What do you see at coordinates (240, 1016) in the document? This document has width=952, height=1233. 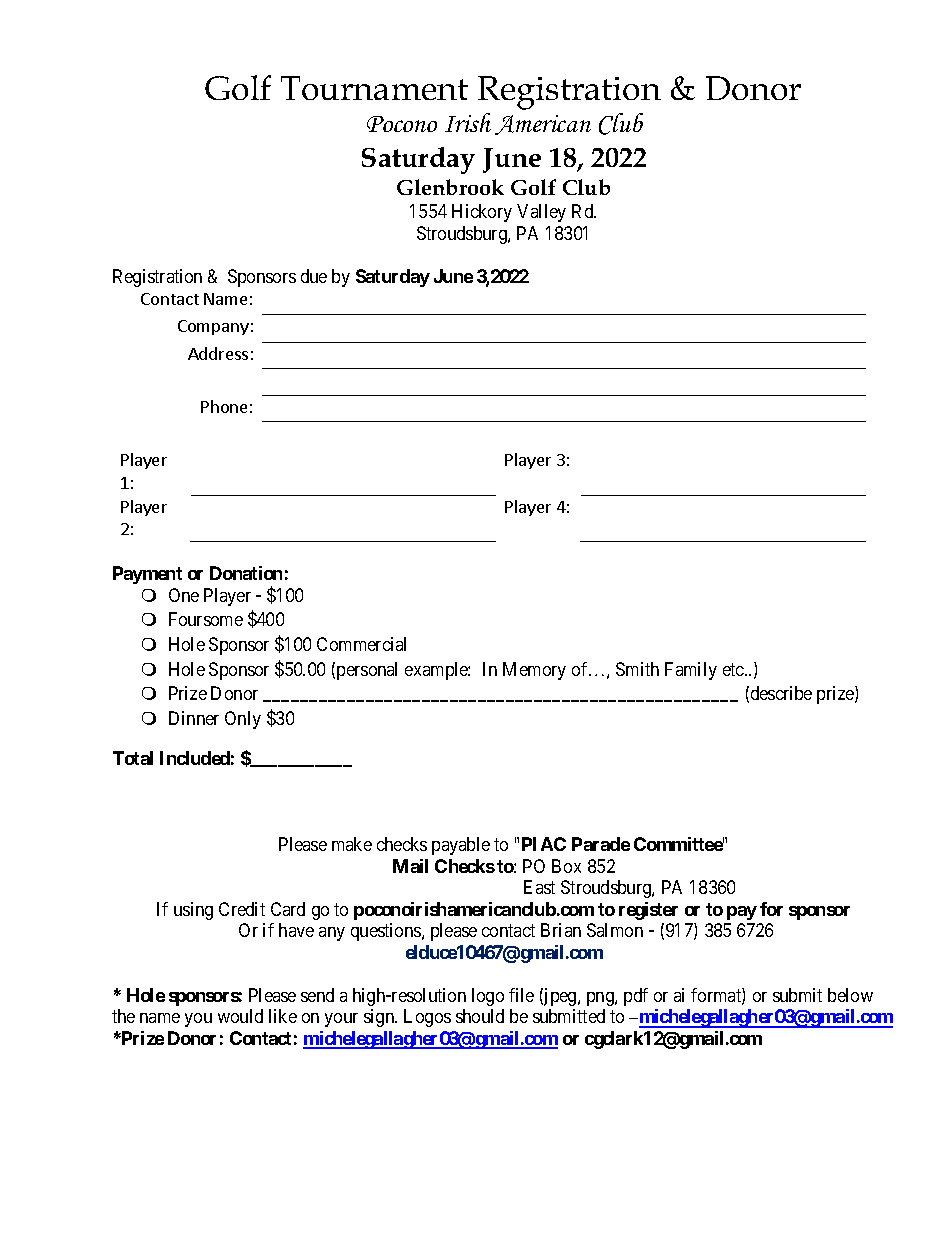 I see `would` at bounding box center [240, 1016].
